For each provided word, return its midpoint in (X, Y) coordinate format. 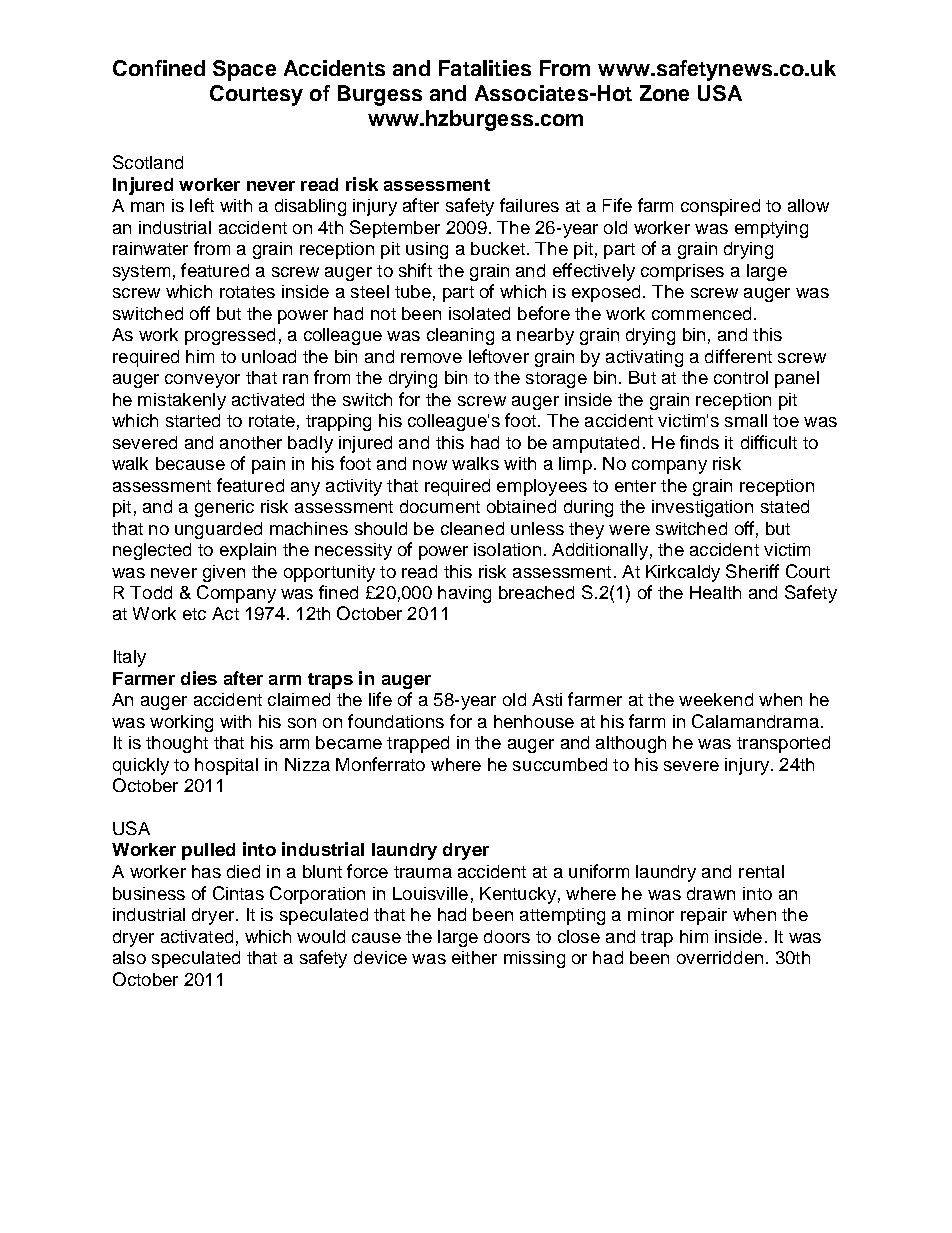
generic (224, 508)
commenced (701, 313)
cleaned (472, 528)
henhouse (534, 721)
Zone (664, 93)
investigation (702, 508)
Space (244, 70)
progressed (230, 336)
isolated (479, 313)
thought (177, 744)
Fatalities (485, 68)
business (149, 893)
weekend (716, 699)
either (474, 957)
